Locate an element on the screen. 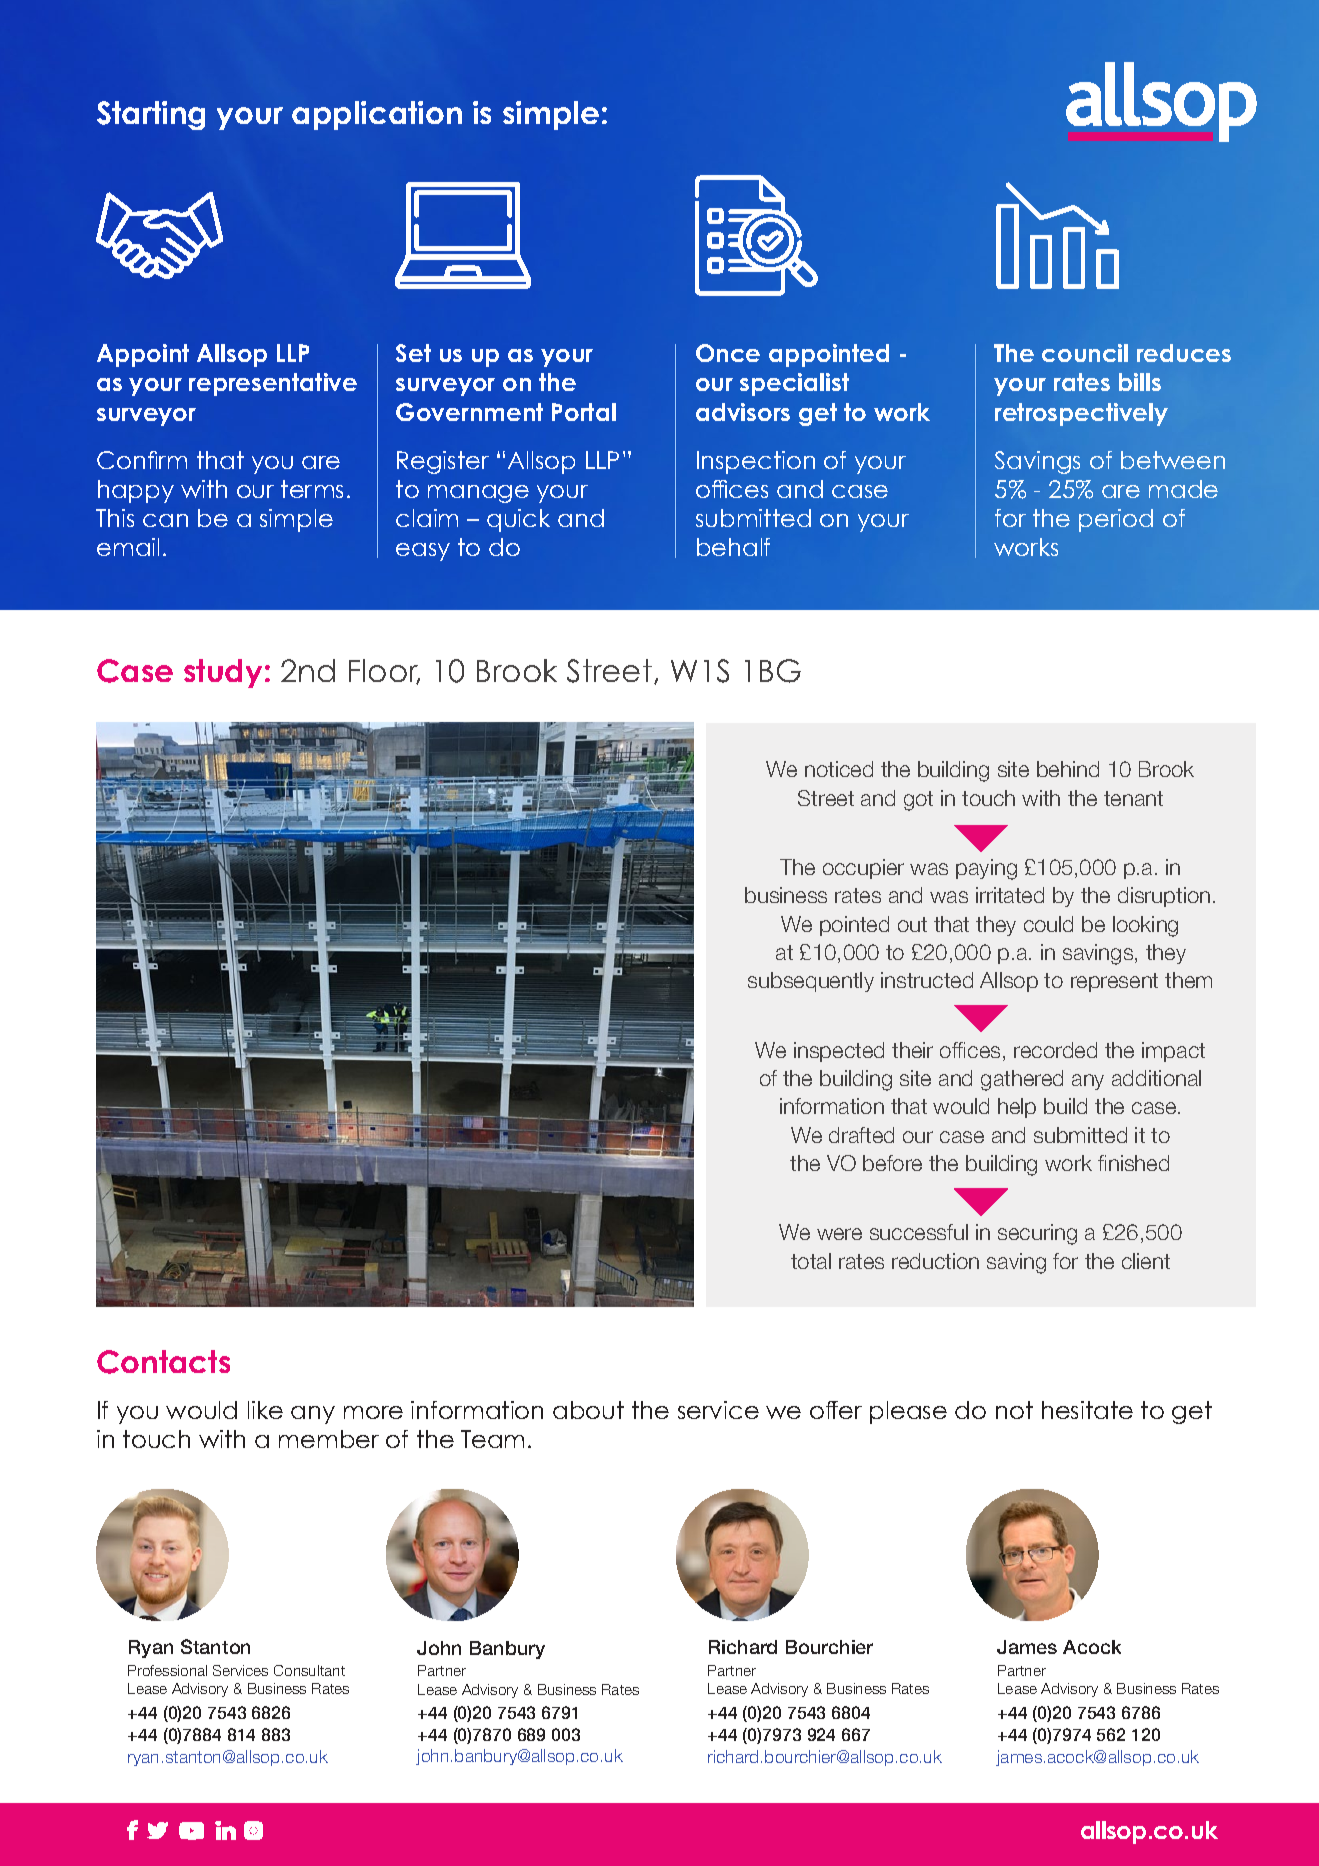 The width and height of the screenshot is (1319, 1866). council is located at coordinates (1085, 353).
